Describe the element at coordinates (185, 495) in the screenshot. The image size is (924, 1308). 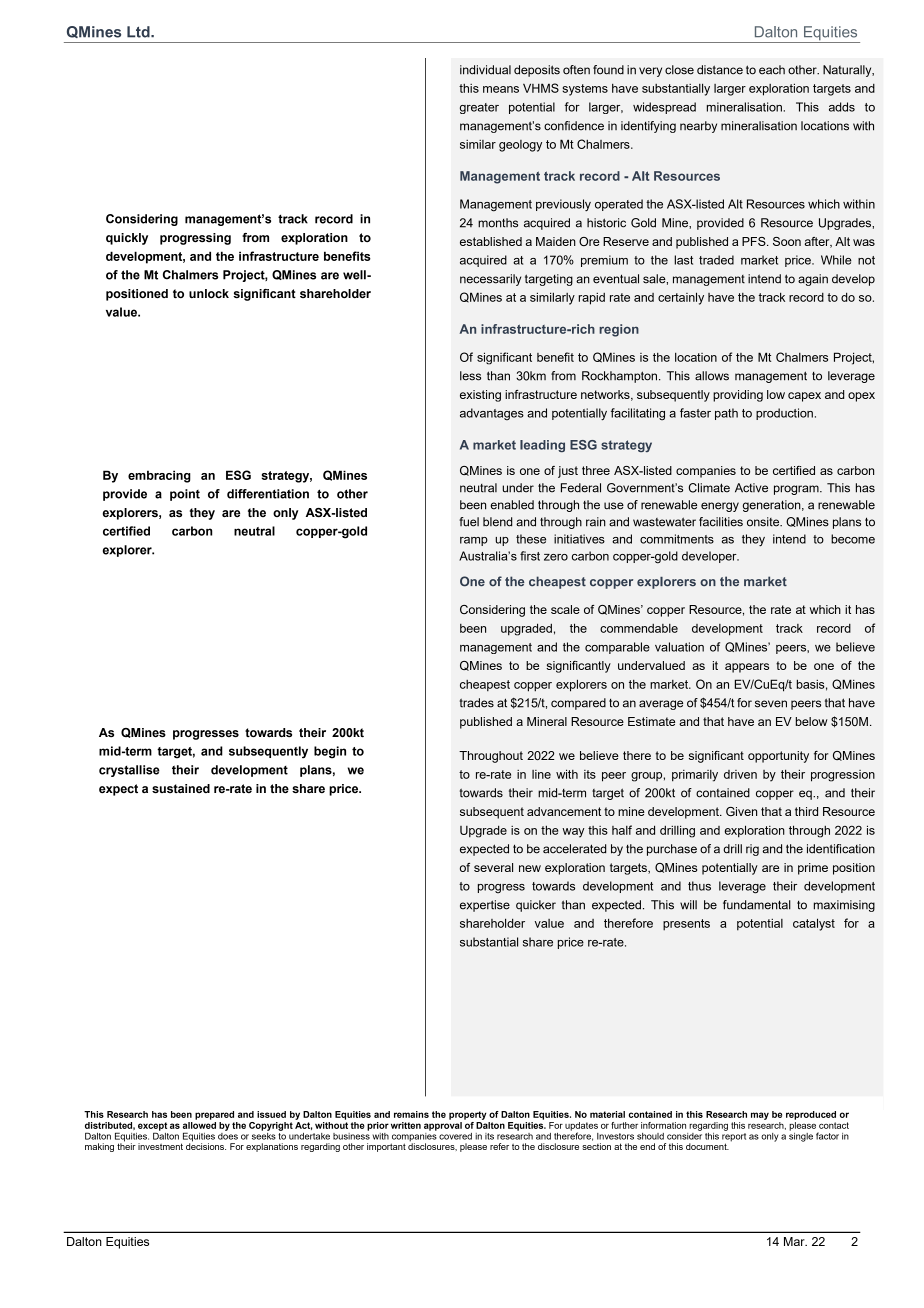
I see `point` at that location.
